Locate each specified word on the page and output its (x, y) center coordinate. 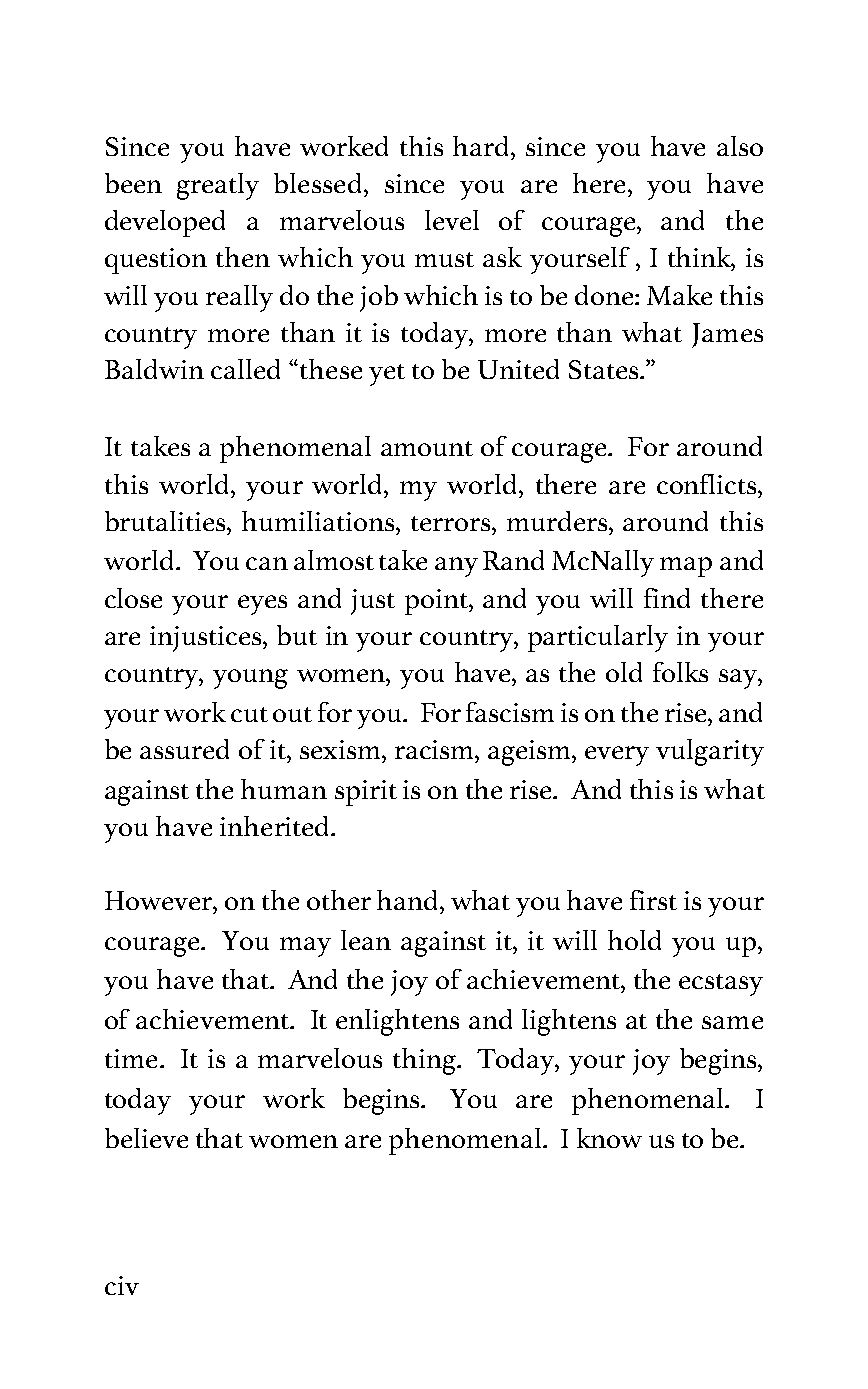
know (609, 1138)
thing (425, 1061)
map (686, 567)
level (452, 220)
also (740, 146)
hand (409, 900)
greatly (218, 186)
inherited (276, 826)
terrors (452, 523)
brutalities (166, 521)
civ (122, 1285)
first (653, 900)
